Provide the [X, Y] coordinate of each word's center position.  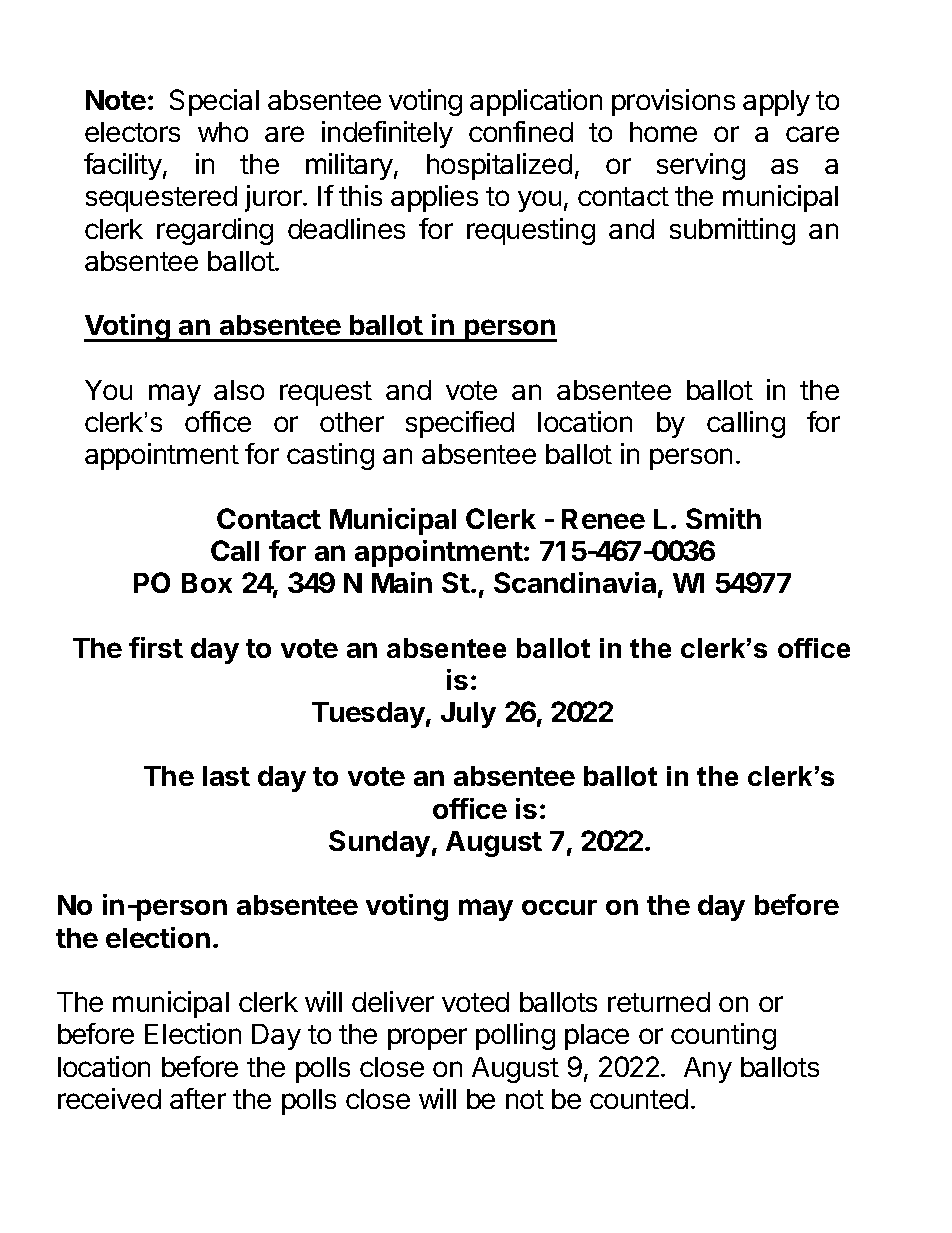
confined [521, 131]
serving [701, 166]
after [198, 1098]
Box [207, 583]
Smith [723, 518]
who [223, 132]
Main [402, 582]
